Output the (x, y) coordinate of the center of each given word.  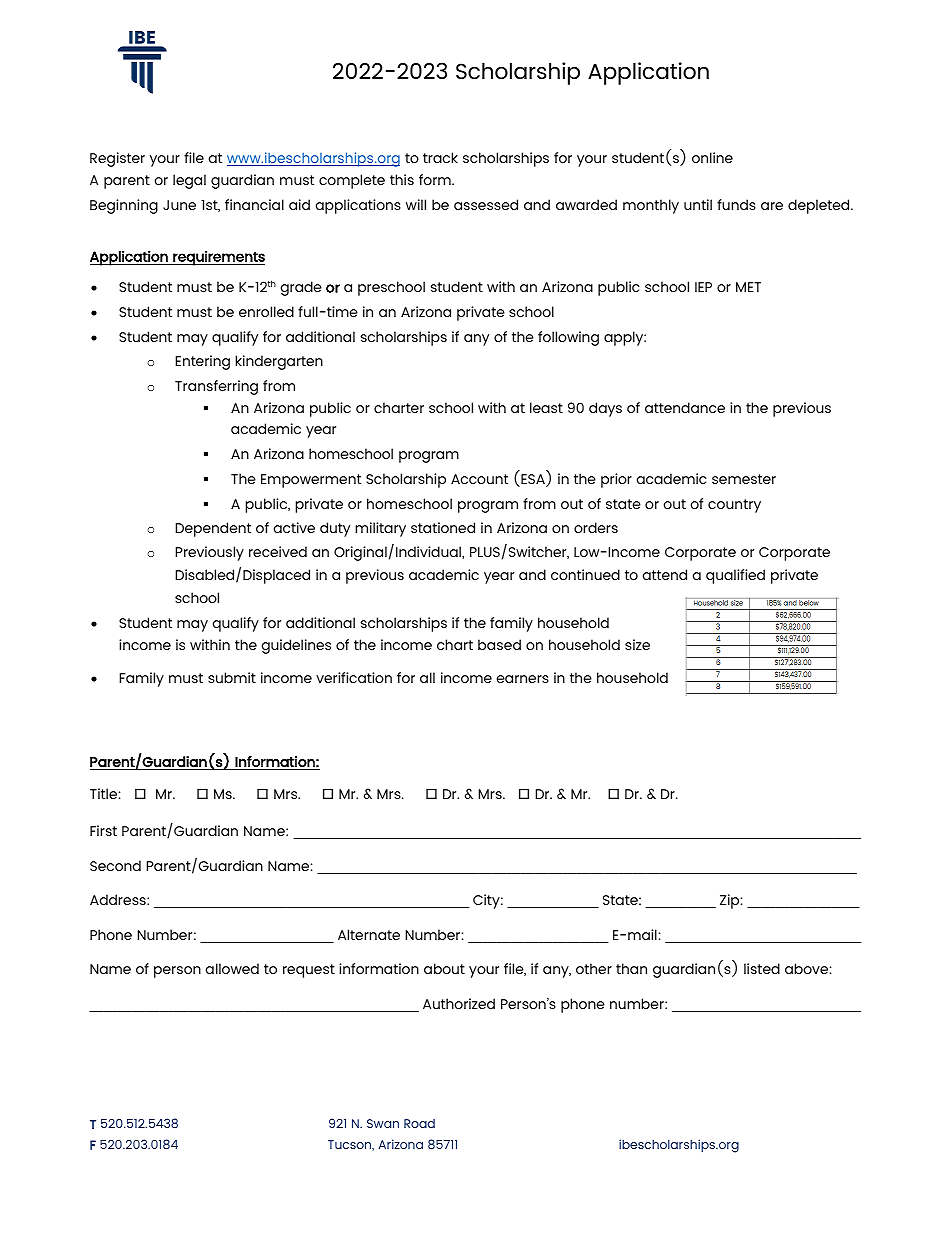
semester (744, 479)
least (546, 407)
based (499, 644)
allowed (232, 968)
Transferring (216, 387)
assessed (486, 204)
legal (189, 181)
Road (419, 1123)
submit (232, 677)
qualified (735, 576)
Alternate (369, 934)
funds (736, 204)
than (631, 968)
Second (115, 865)
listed (762, 968)
